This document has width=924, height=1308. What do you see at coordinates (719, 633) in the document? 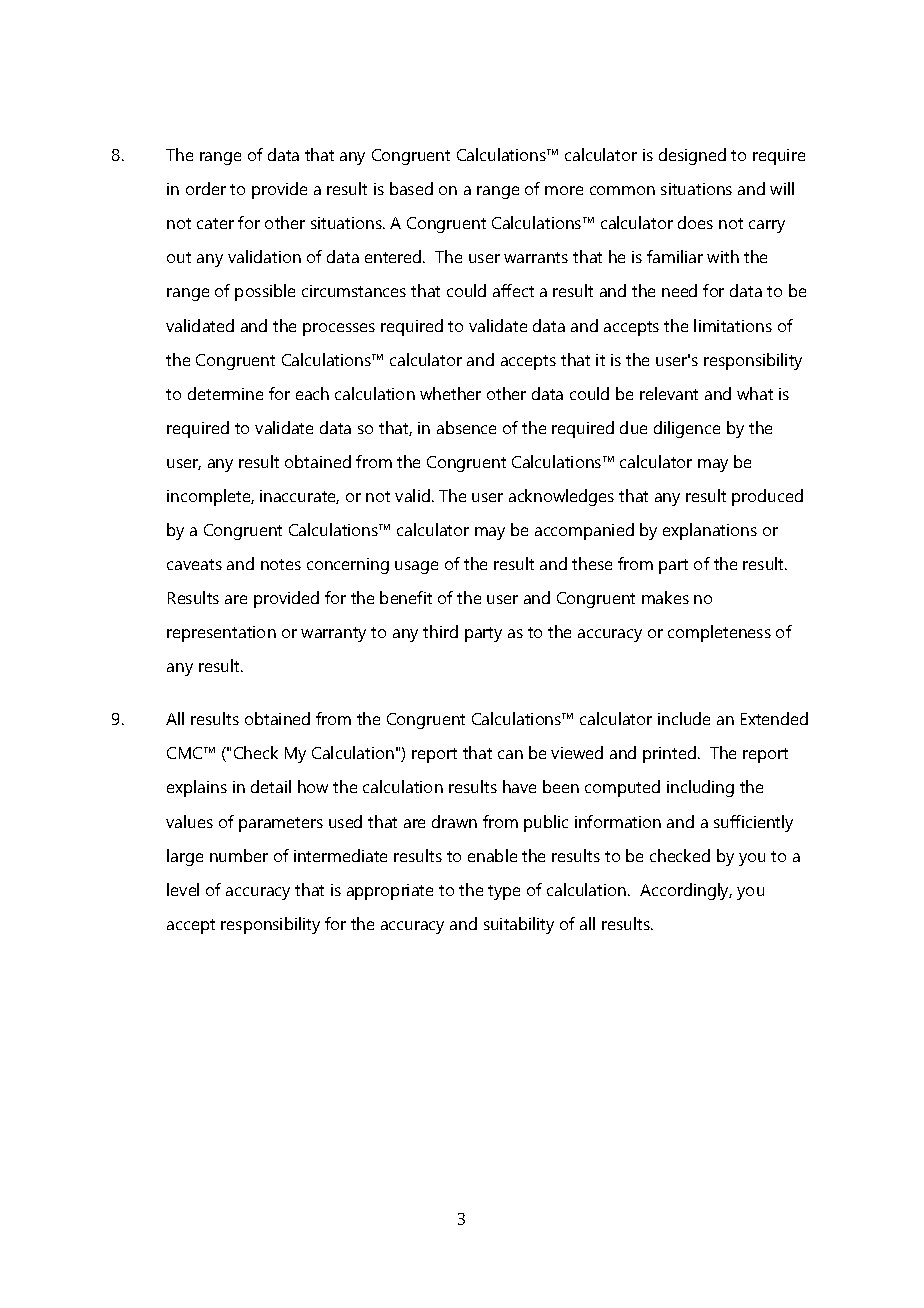
I see `completeness` at bounding box center [719, 633].
